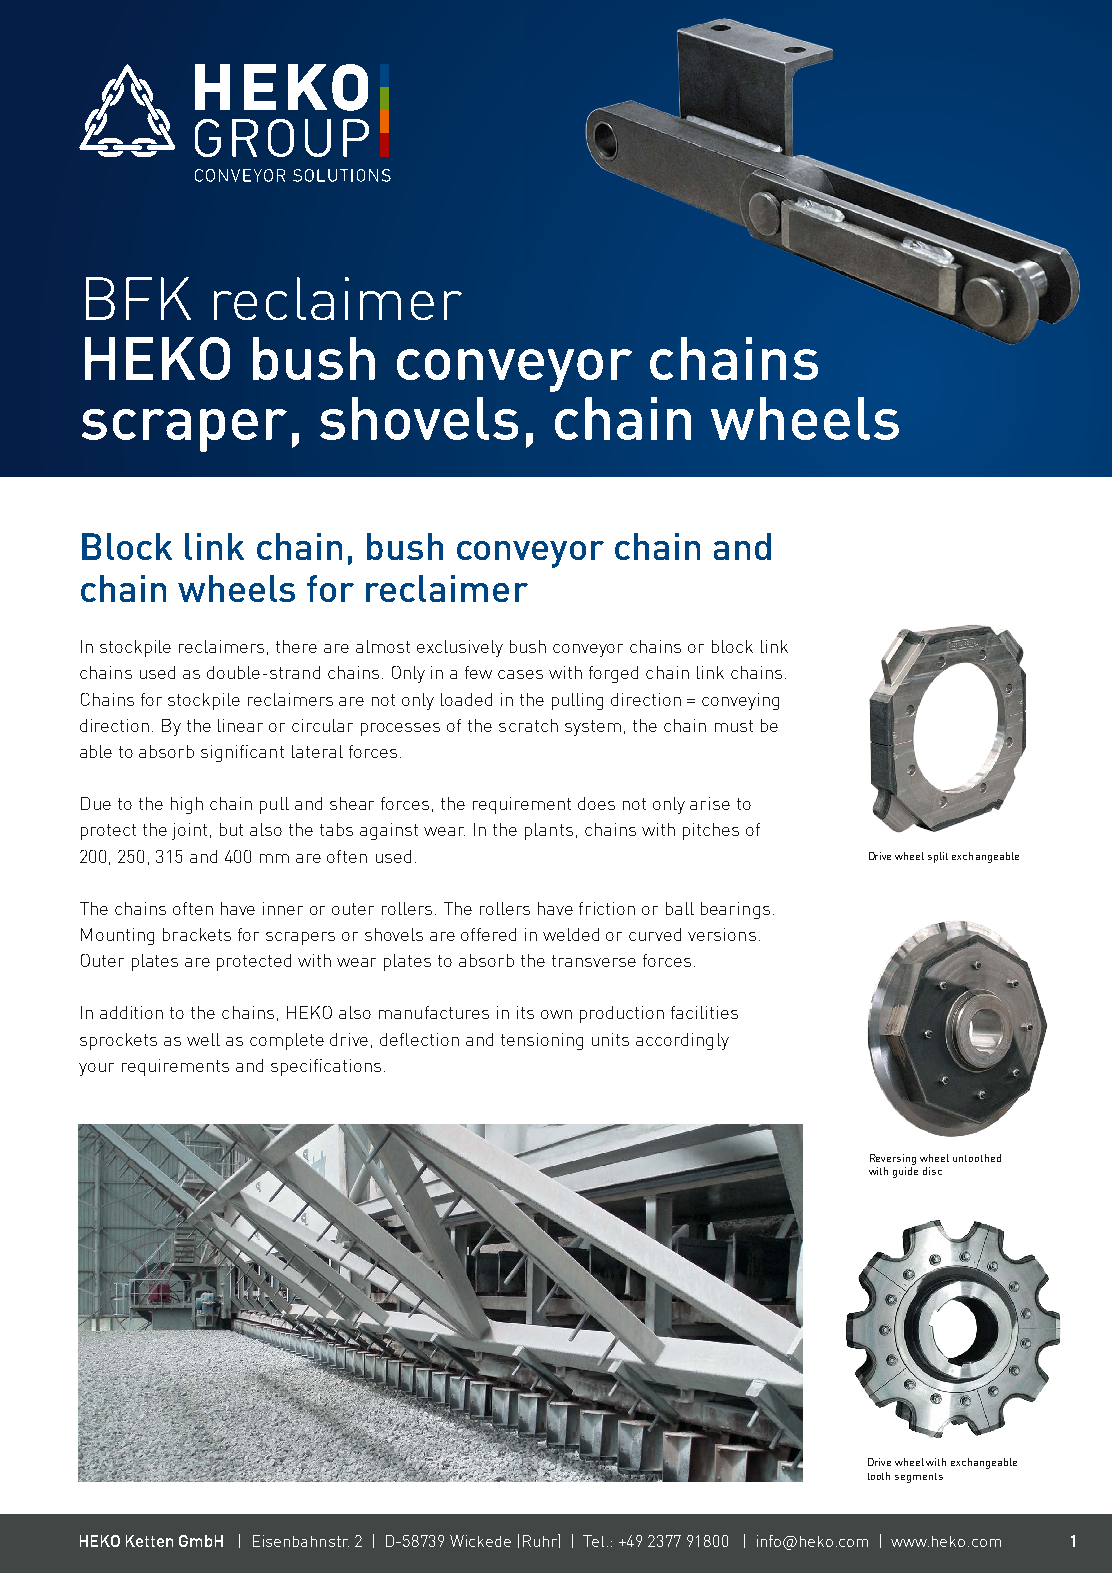 Image resolution: width=1112 pixels, height=1573 pixels. Describe the element at coordinates (938, 857) in the screenshot. I see `split` at that location.
